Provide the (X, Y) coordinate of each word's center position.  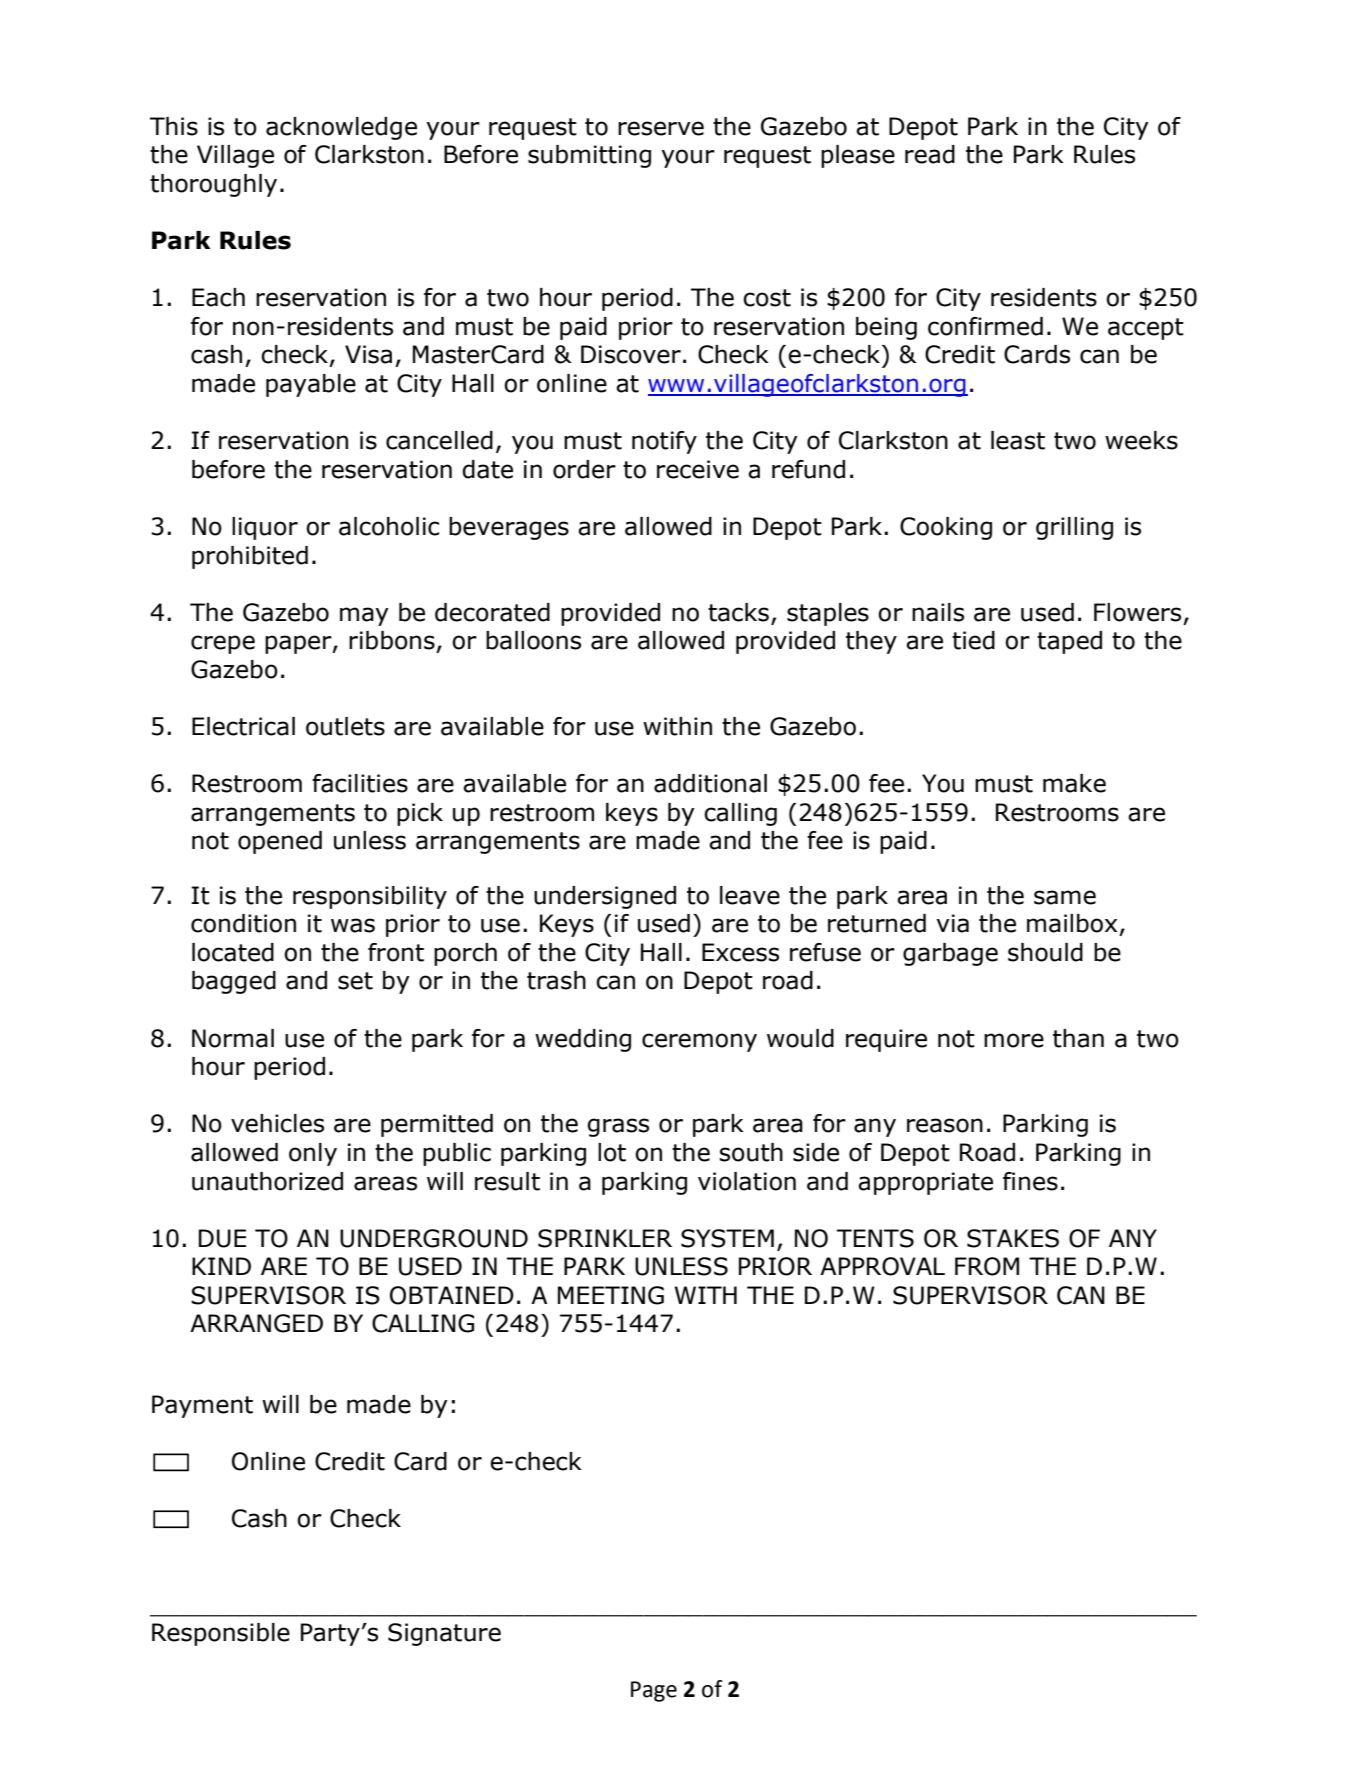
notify (664, 442)
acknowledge (341, 128)
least (1018, 440)
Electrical (243, 726)
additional (710, 783)
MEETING (611, 1295)
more (1014, 1040)
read (930, 154)
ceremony (699, 1042)
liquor (265, 528)
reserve (661, 128)
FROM (987, 1266)
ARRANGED (256, 1323)
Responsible (221, 1634)
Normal (233, 1038)
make (1074, 783)
